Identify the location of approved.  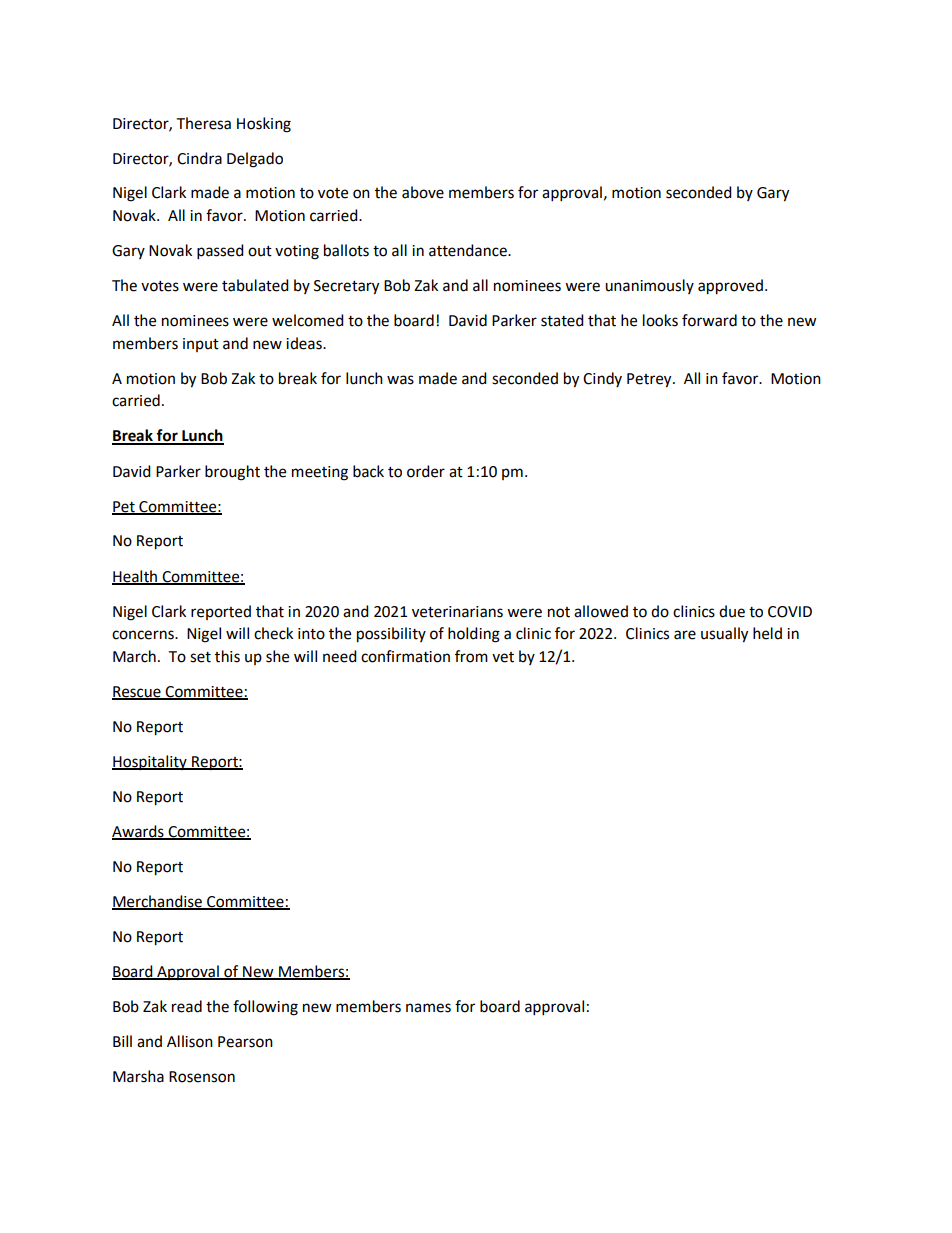
(730, 287).
